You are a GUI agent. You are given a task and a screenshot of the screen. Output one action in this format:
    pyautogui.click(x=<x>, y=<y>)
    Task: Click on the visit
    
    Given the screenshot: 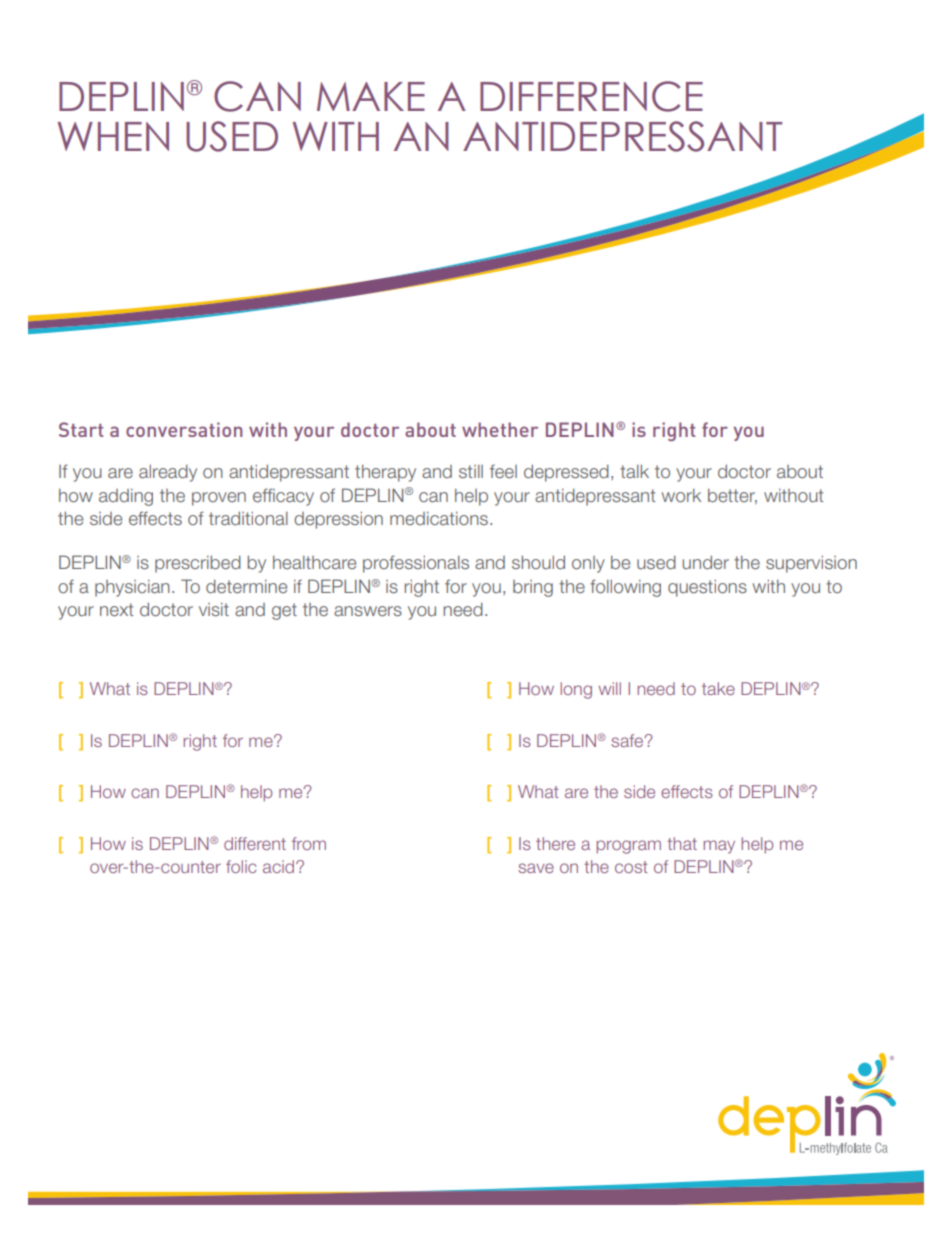 What is the action you would take?
    pyautogui.click(x=214, y=609)
